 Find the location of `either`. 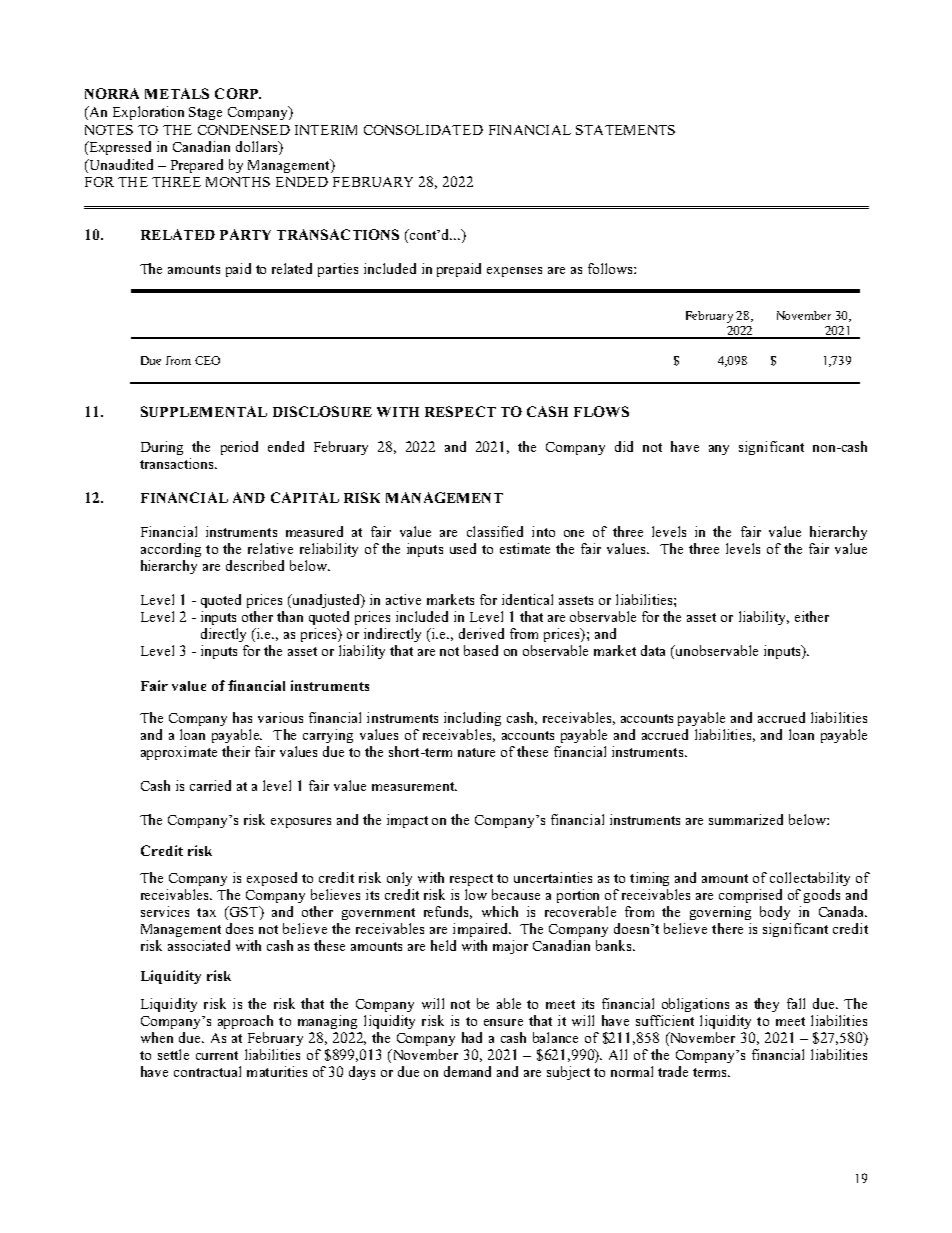

either is located at coordinates (812, 616).
